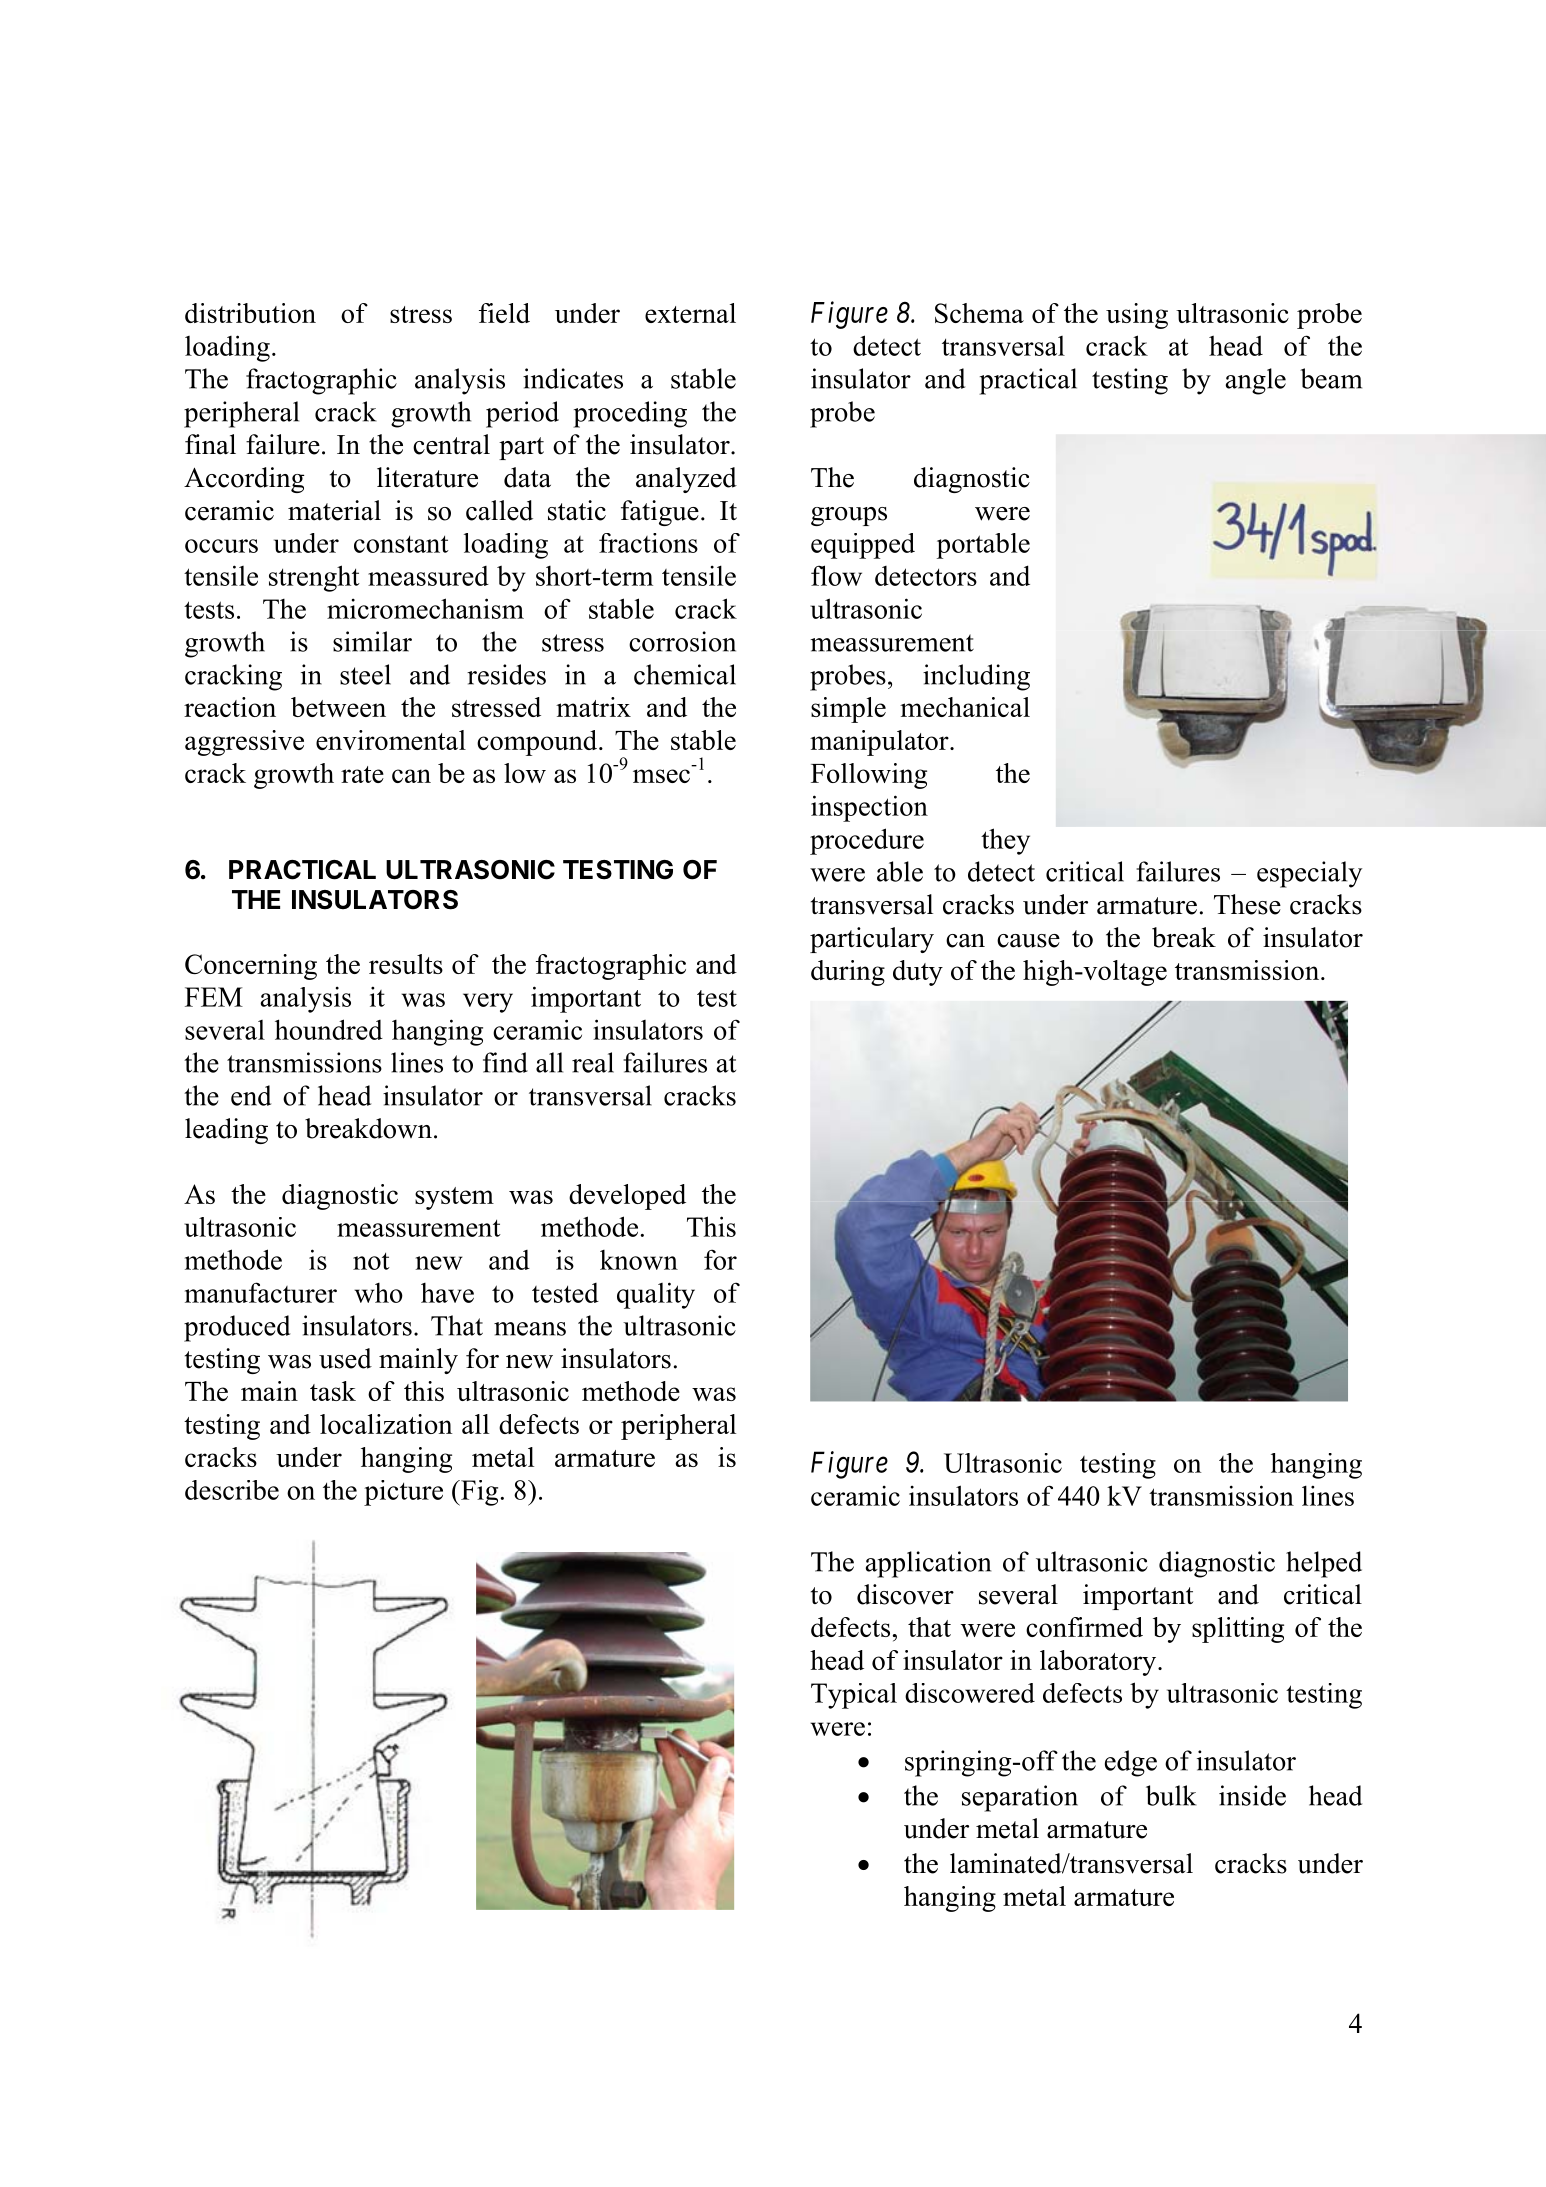 The image size is (1546, 2187). I want to click on helped, so click(1324, 1564).
